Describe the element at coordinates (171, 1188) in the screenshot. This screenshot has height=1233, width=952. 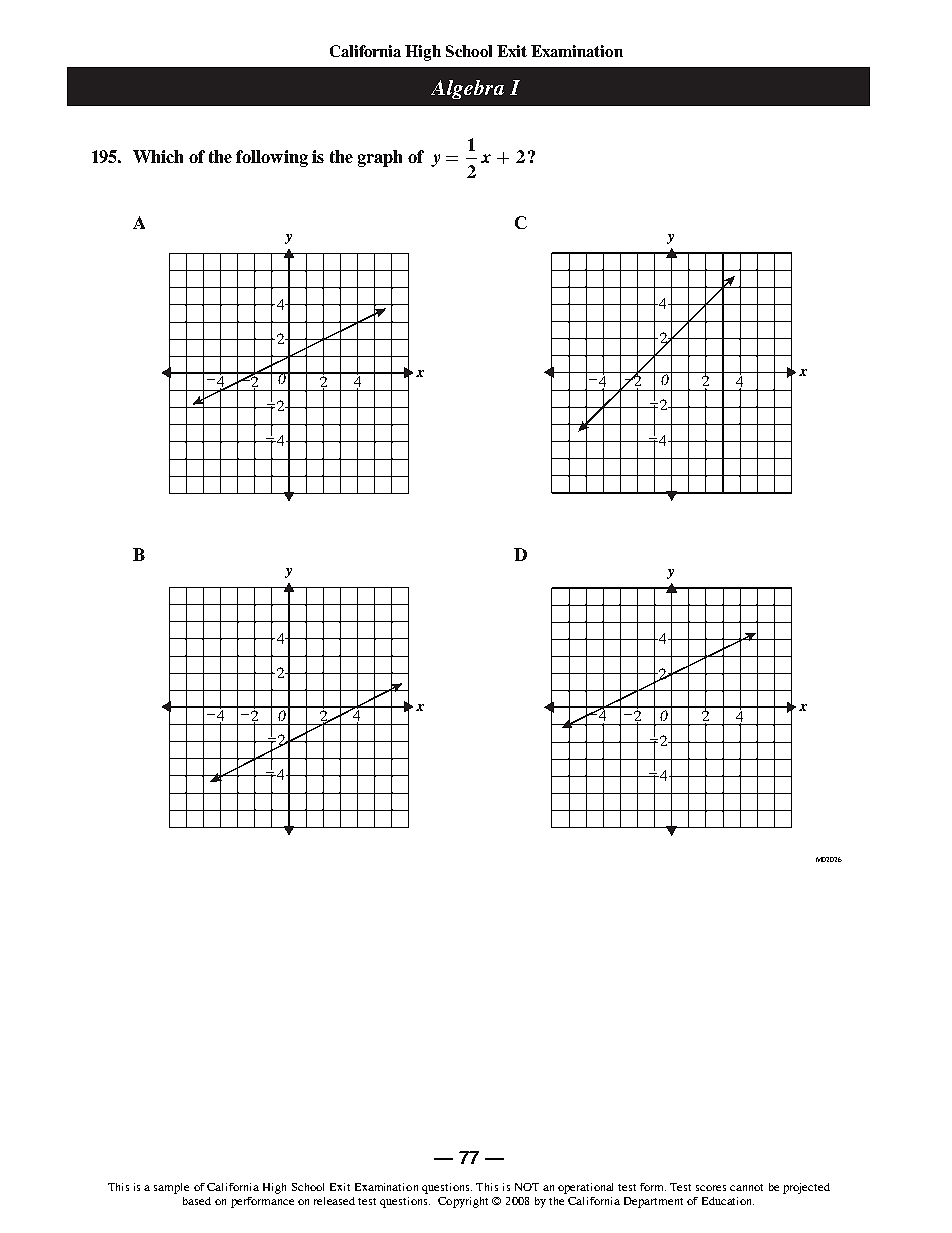
I see `sample` at that location.
